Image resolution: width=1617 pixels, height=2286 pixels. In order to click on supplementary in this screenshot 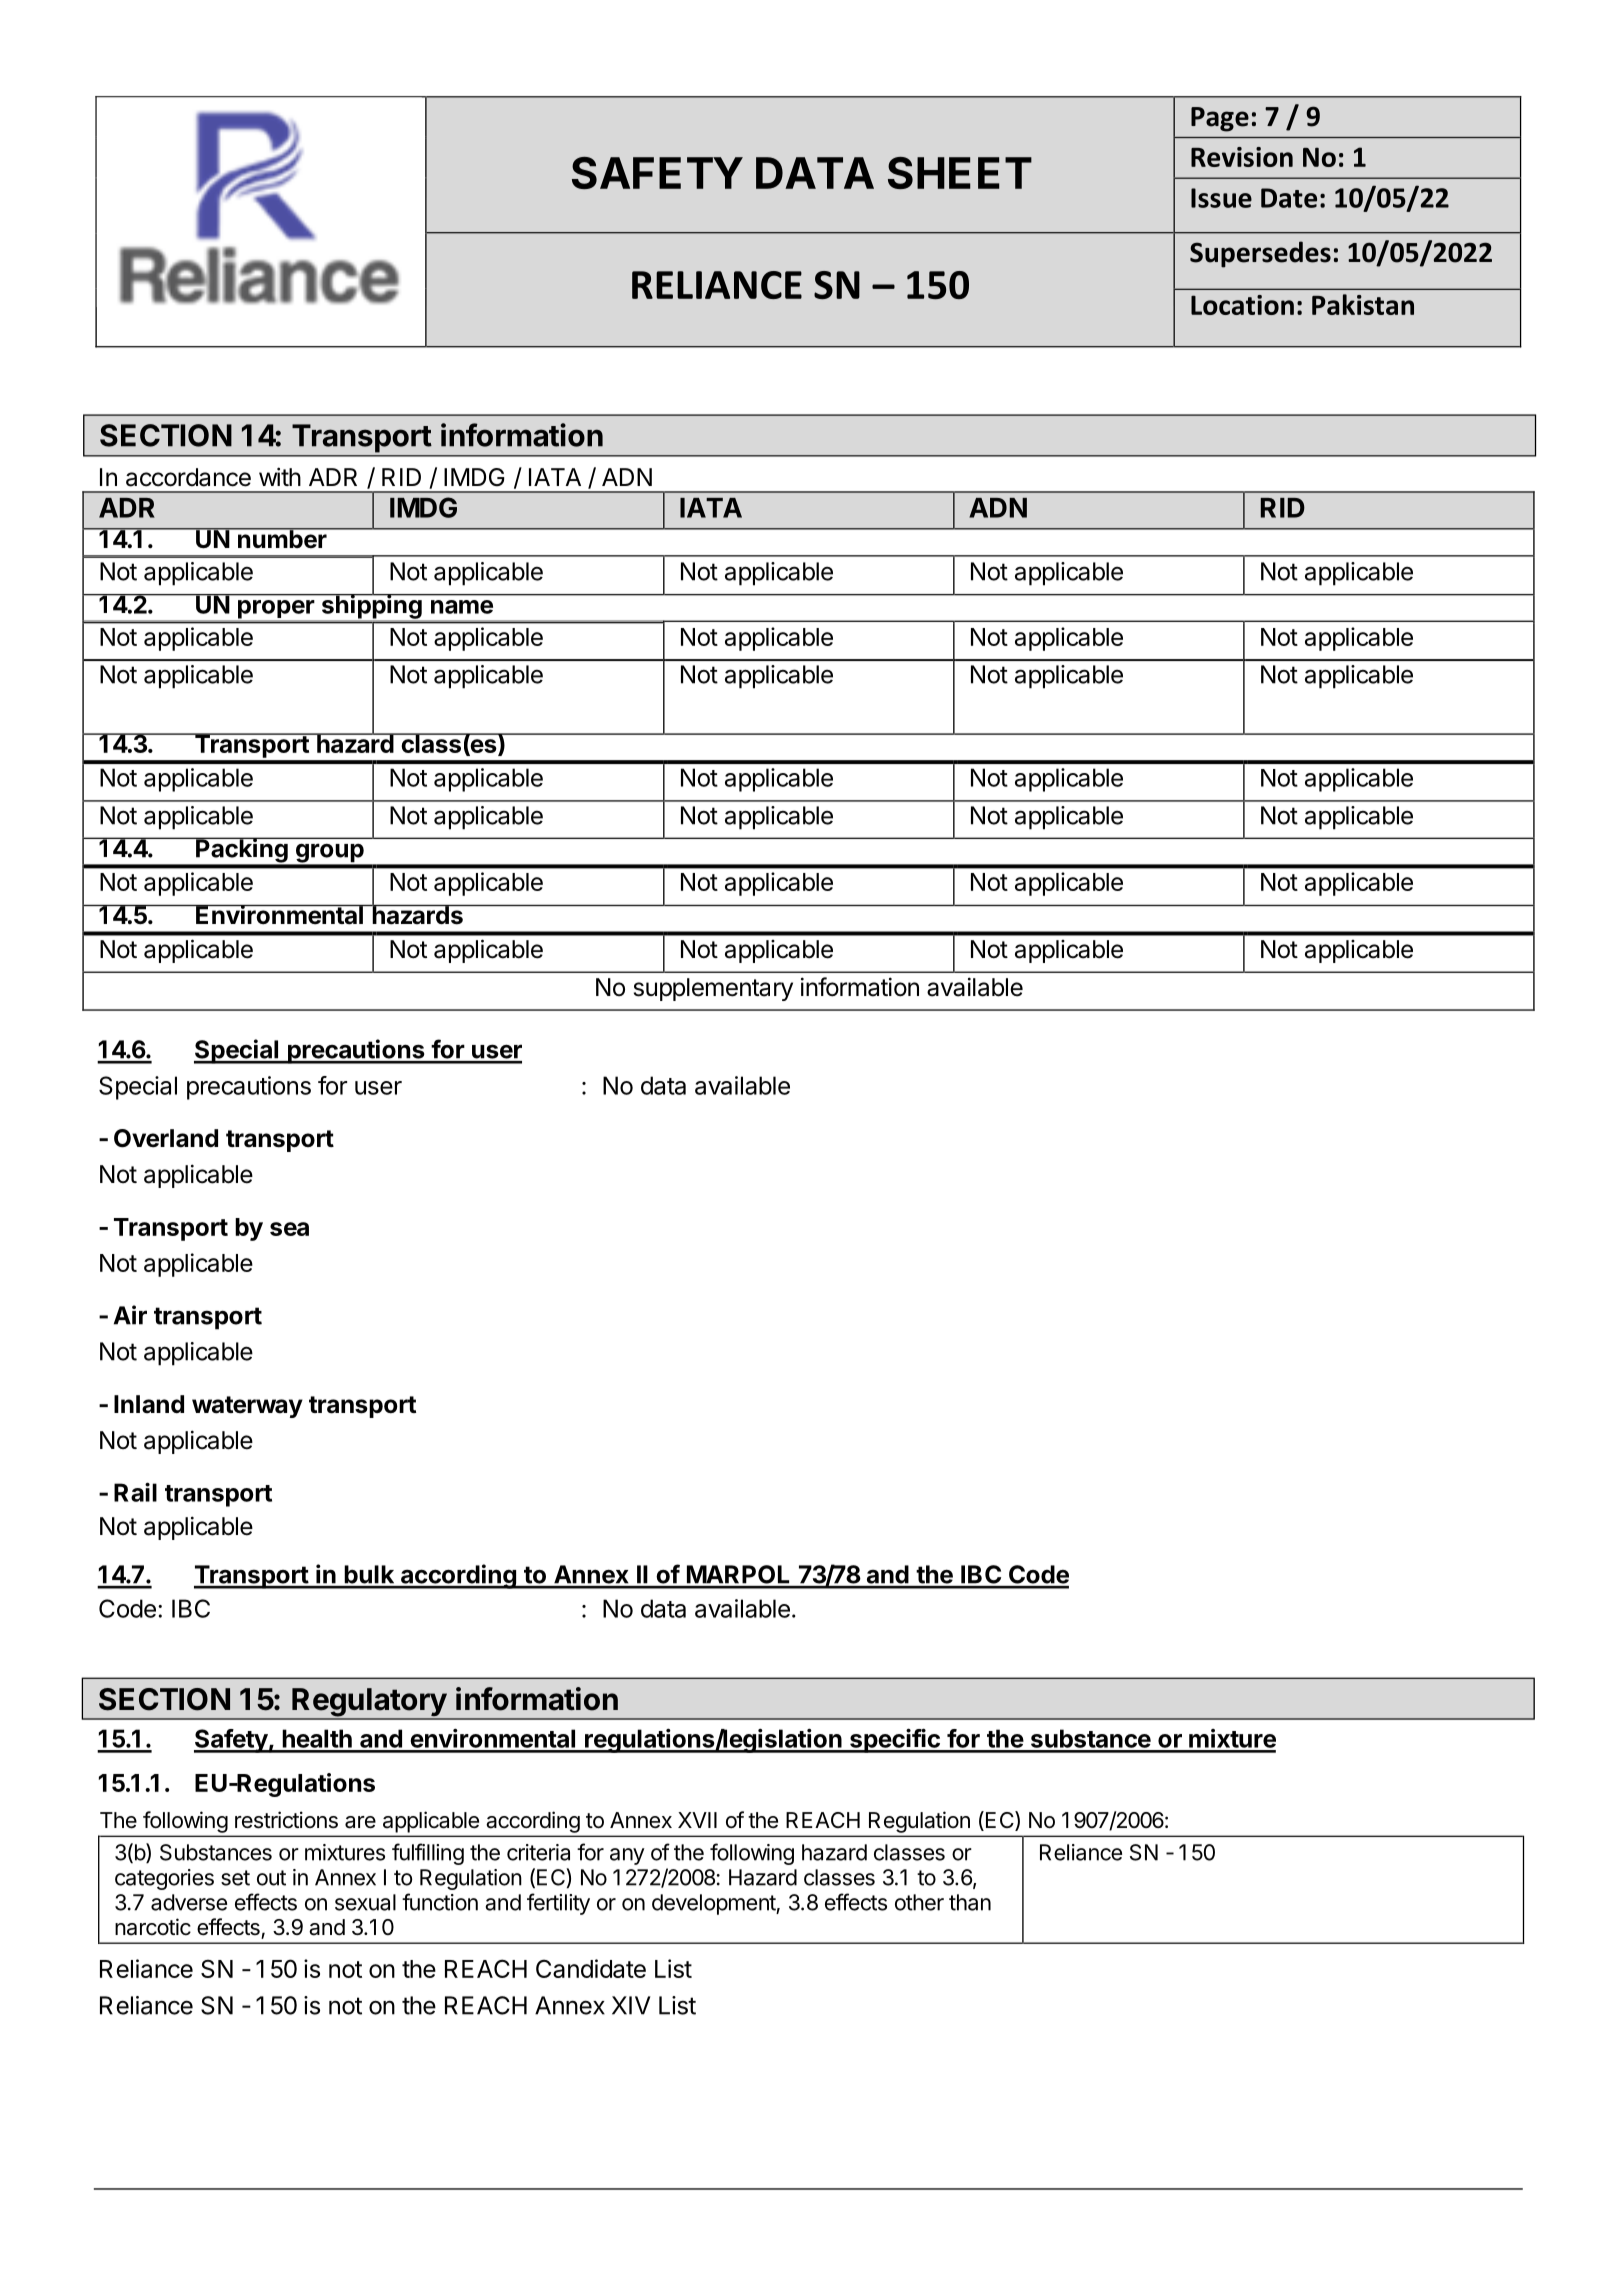, I will do `click(713, 989)`.
